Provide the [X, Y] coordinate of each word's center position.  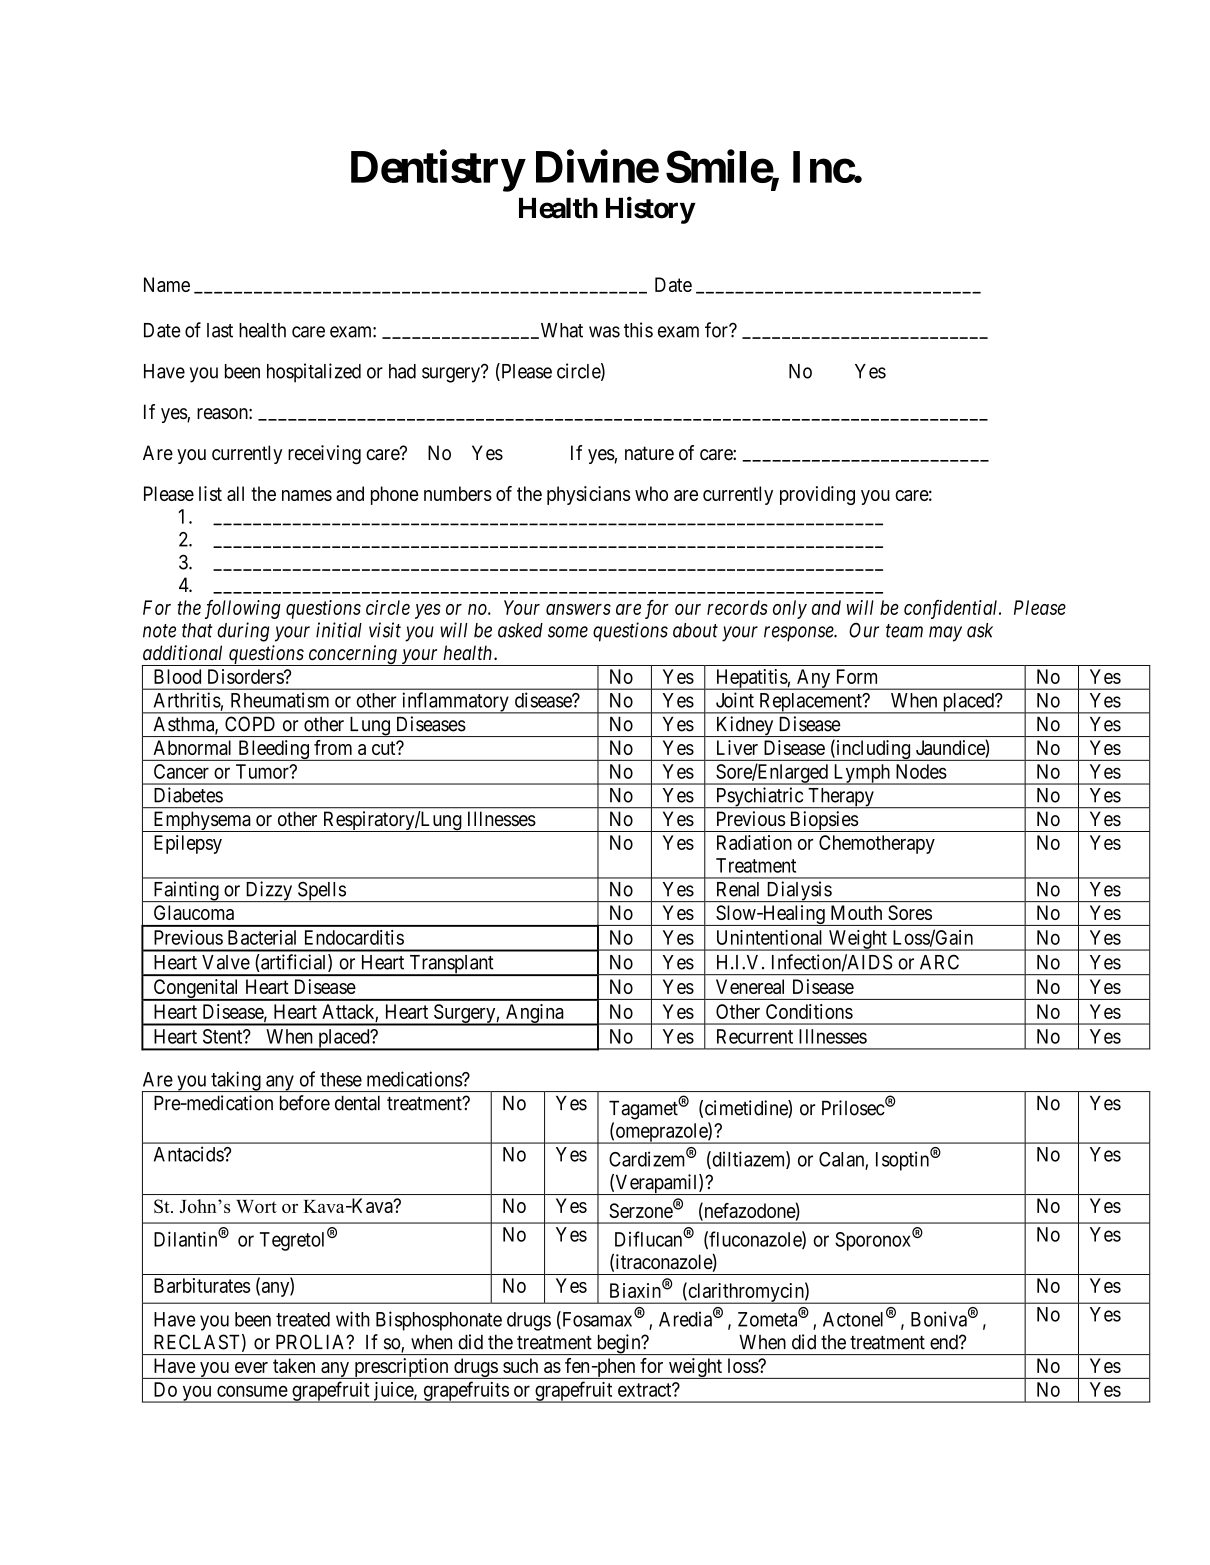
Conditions [809, 1011]
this [638, 330]
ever [251, 1367]
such [520, 1365]
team [904, 631]
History [650, 210]
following [243, 609]
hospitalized [314, 373]
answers [578, 609]
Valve [226, 962]
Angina [535, 1015]
